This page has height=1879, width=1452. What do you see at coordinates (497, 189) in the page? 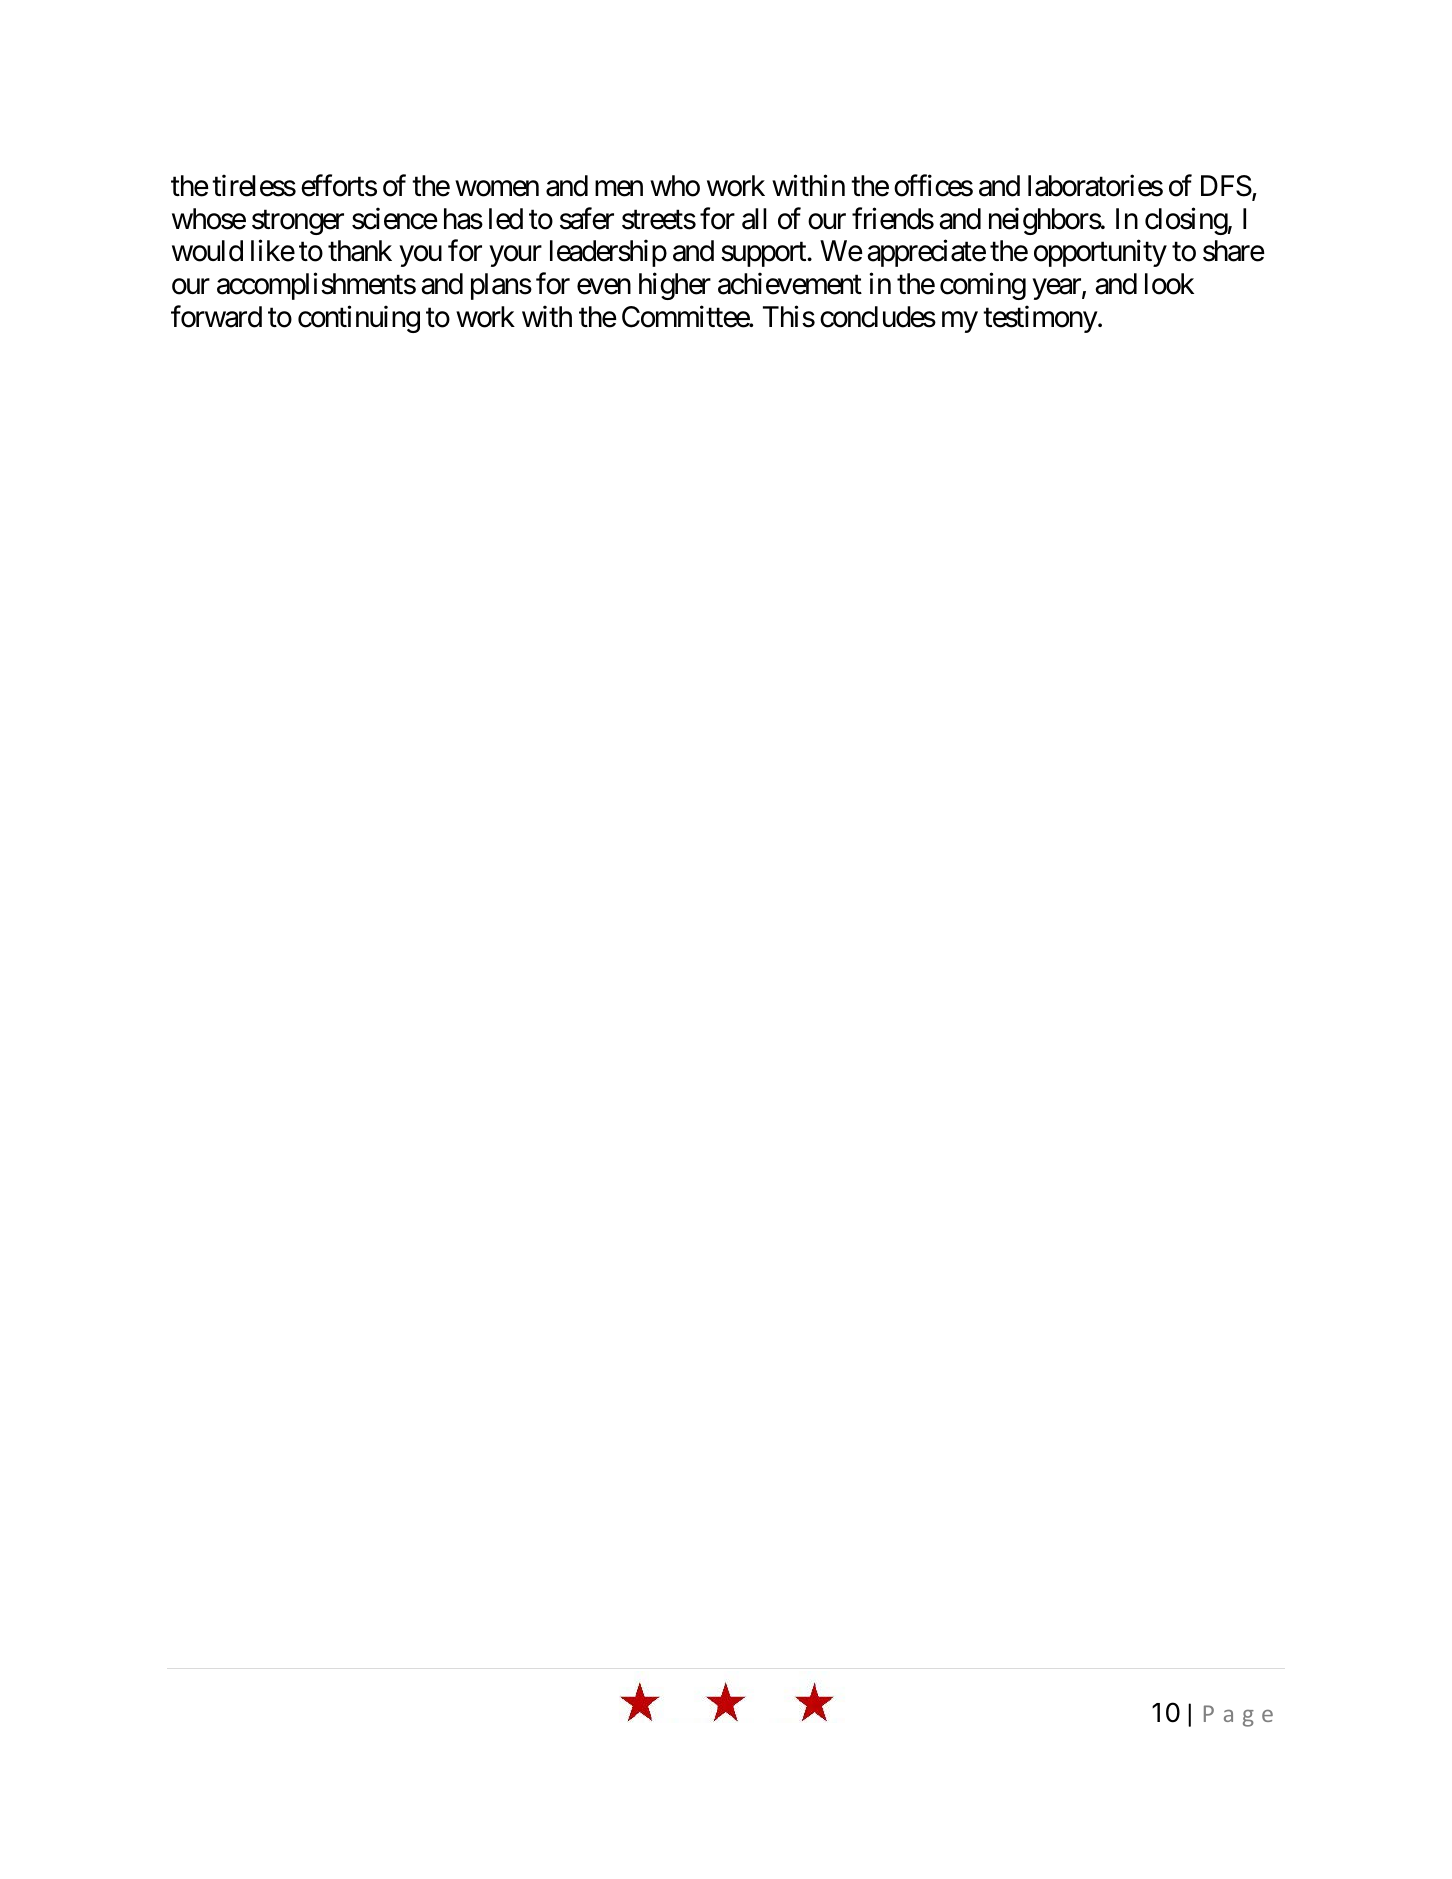
I see `women` at bounding box center [497, 189].
